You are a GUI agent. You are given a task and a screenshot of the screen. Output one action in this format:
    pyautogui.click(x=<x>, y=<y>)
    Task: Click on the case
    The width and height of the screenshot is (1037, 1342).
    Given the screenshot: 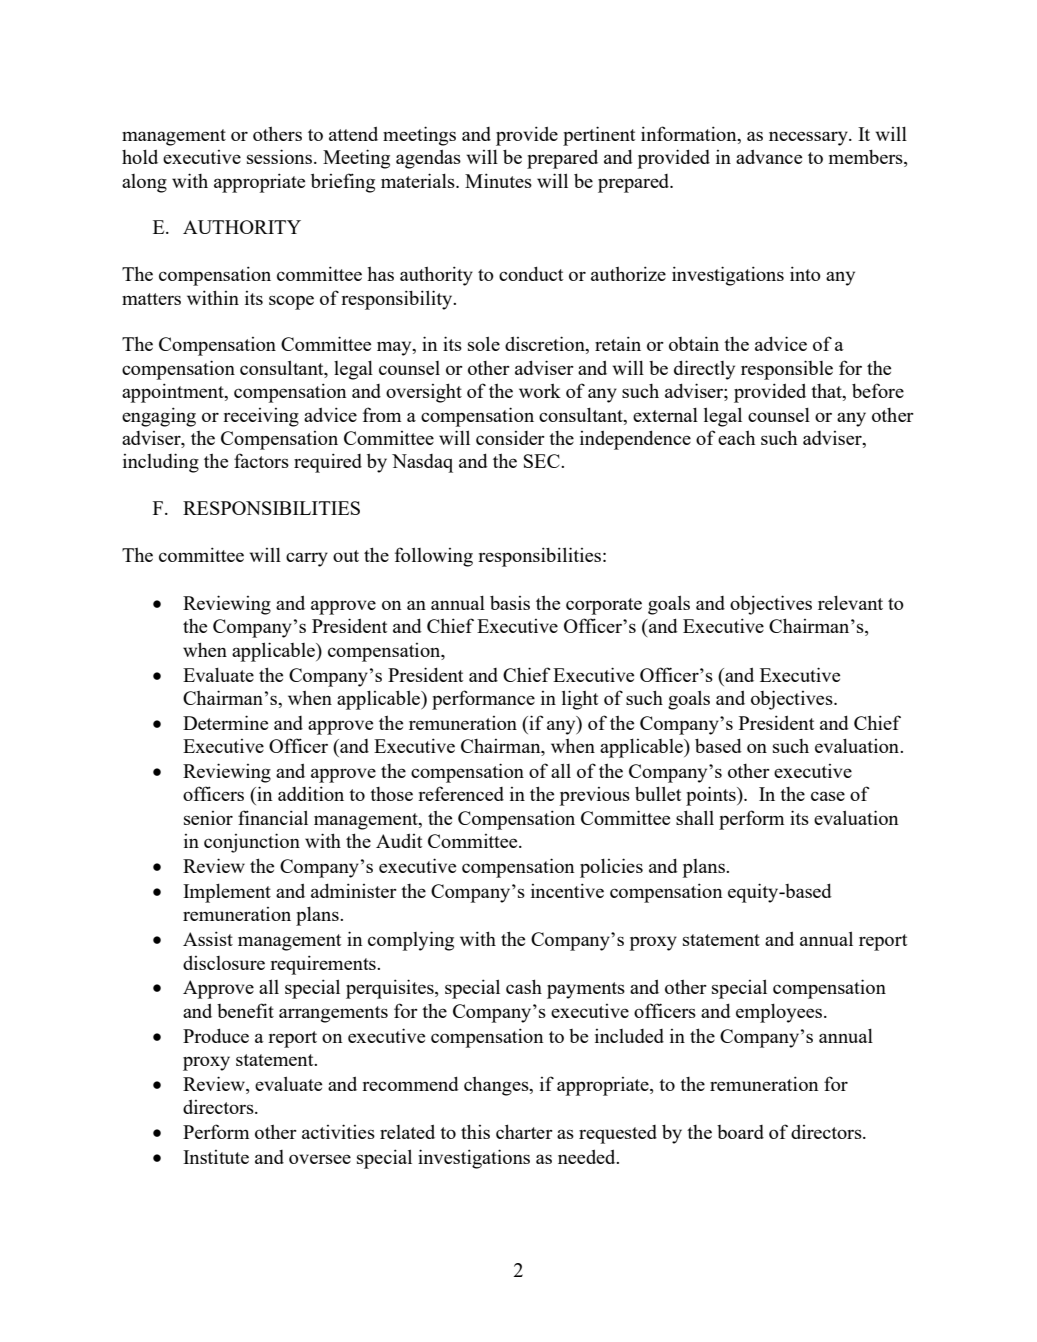 What is the action you would take?
    pyautogui.click(x=828, y=796)
